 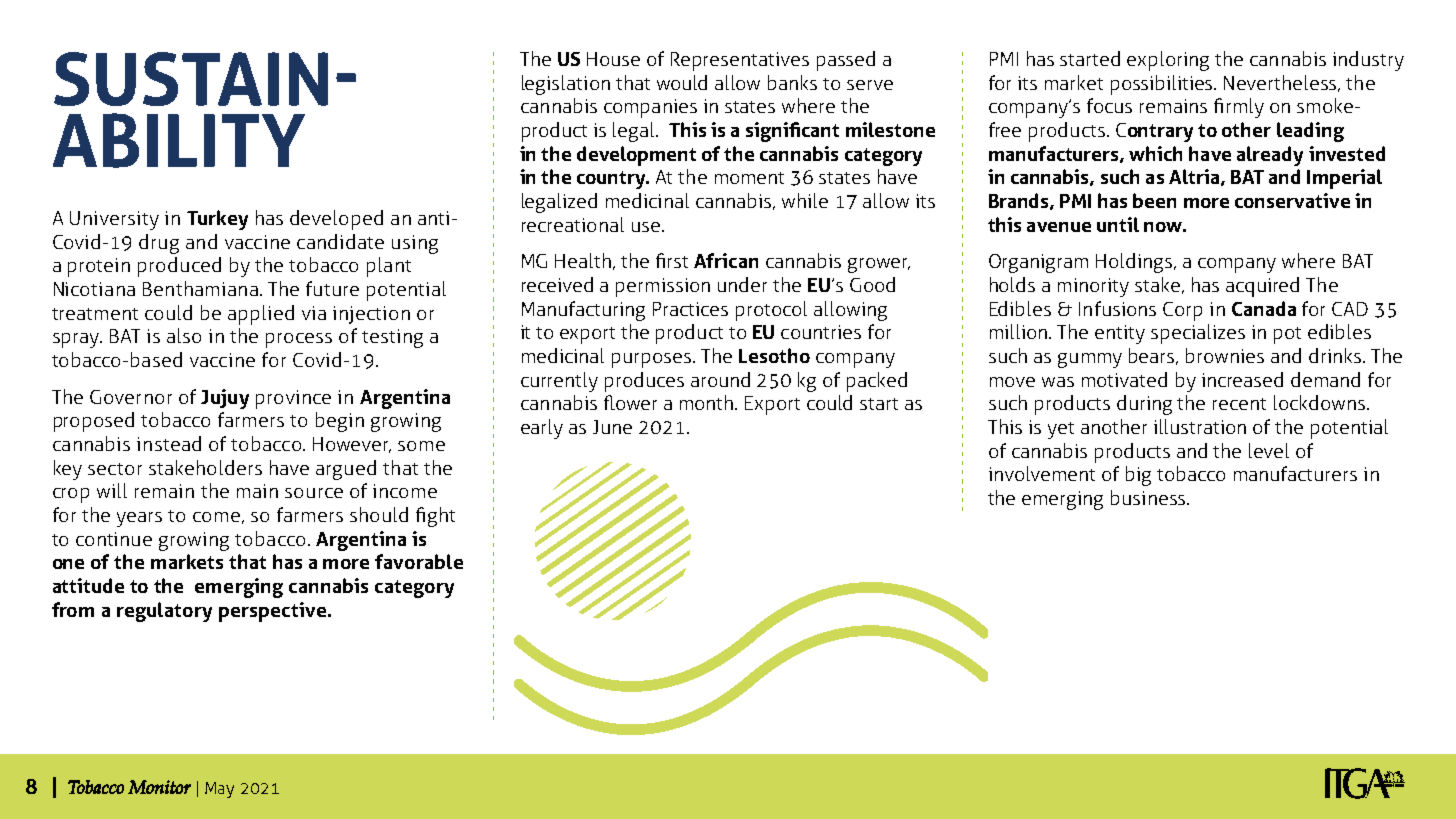 What do you see at coordinates (1200, 426) in the screenshot?
I see `illustration` at bounding box center [1200, 426].
